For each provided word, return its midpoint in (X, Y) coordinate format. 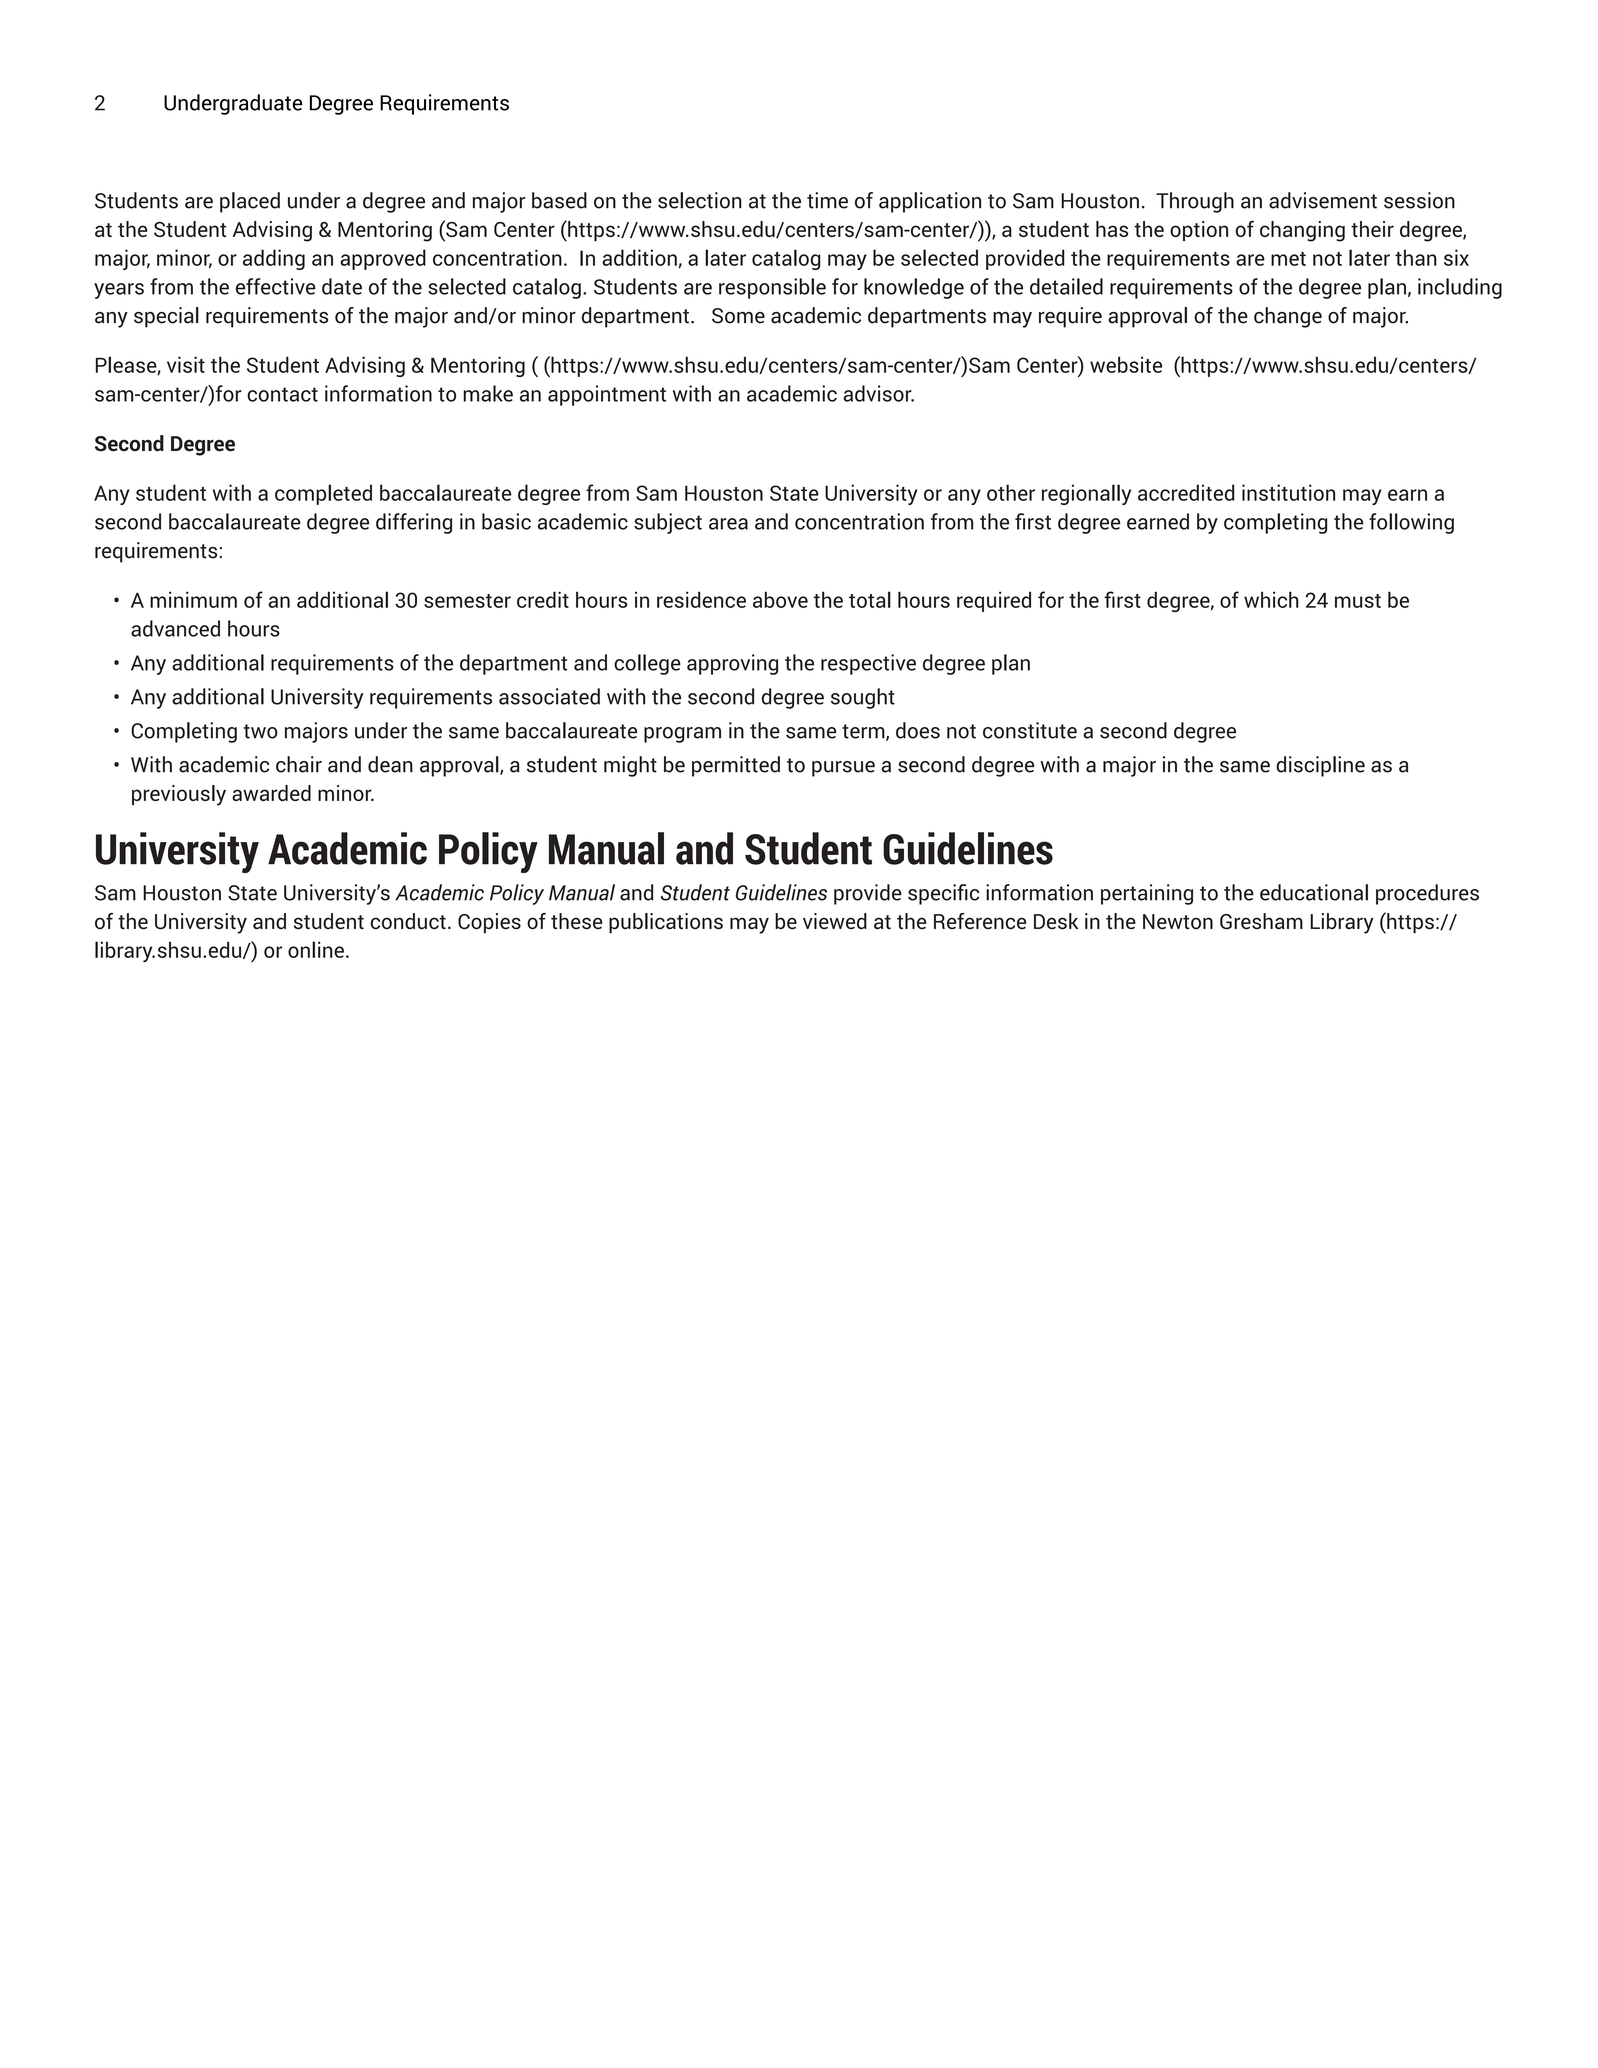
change (1288, 317)
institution (1288, 492)
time (827, 200)
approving (732, 664)
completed (323, 494)
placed (250, 202)
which (1271, 599)
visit (186, 364)
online (316, 949)
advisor (878, 393)
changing (1302, 231)
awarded (271, 793)
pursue (843, 769)
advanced (175, 628)
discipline (1320, 766)
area (728, 524)
